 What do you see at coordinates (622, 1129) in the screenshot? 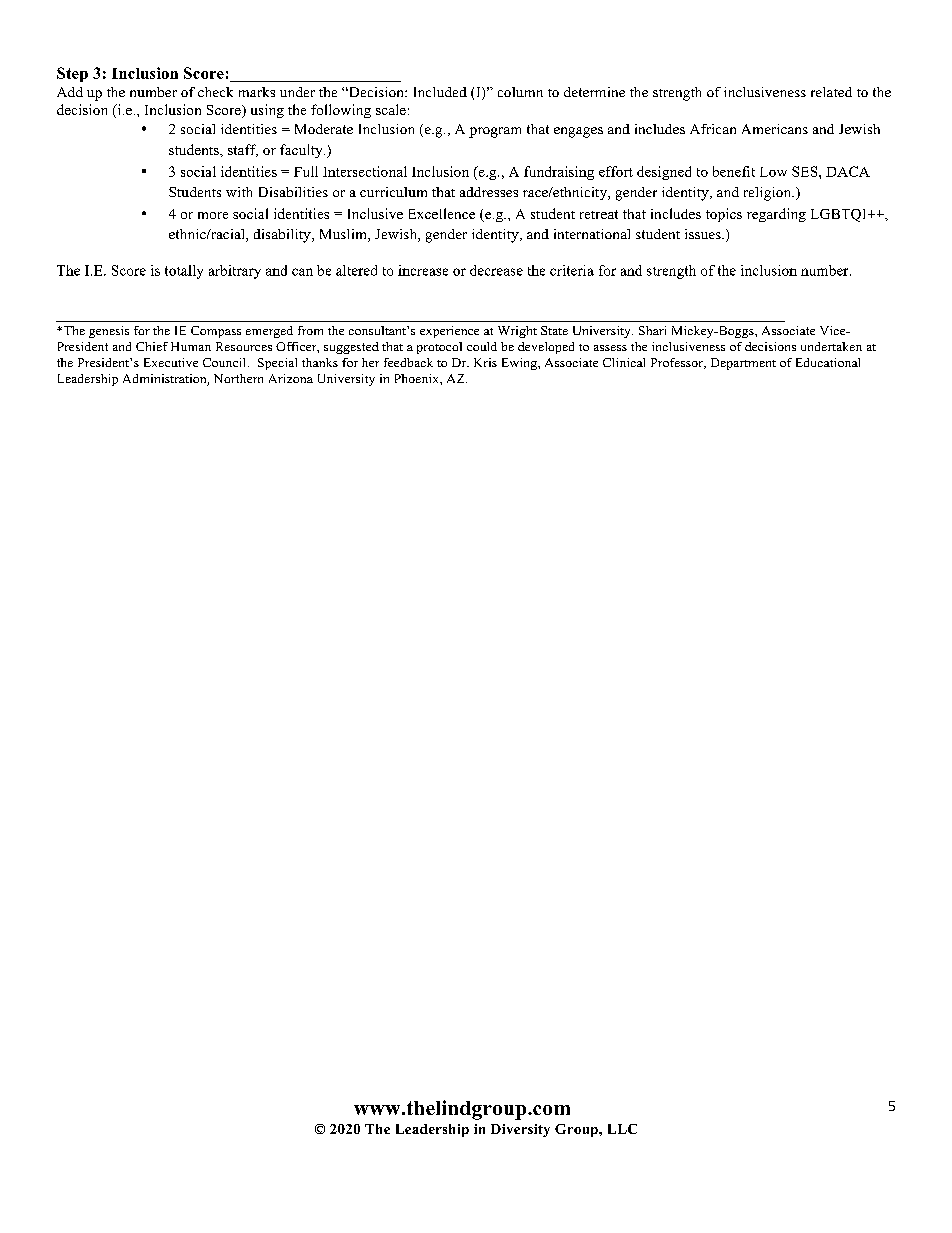
I see `LLC` at bounding box center [622, 1129].
